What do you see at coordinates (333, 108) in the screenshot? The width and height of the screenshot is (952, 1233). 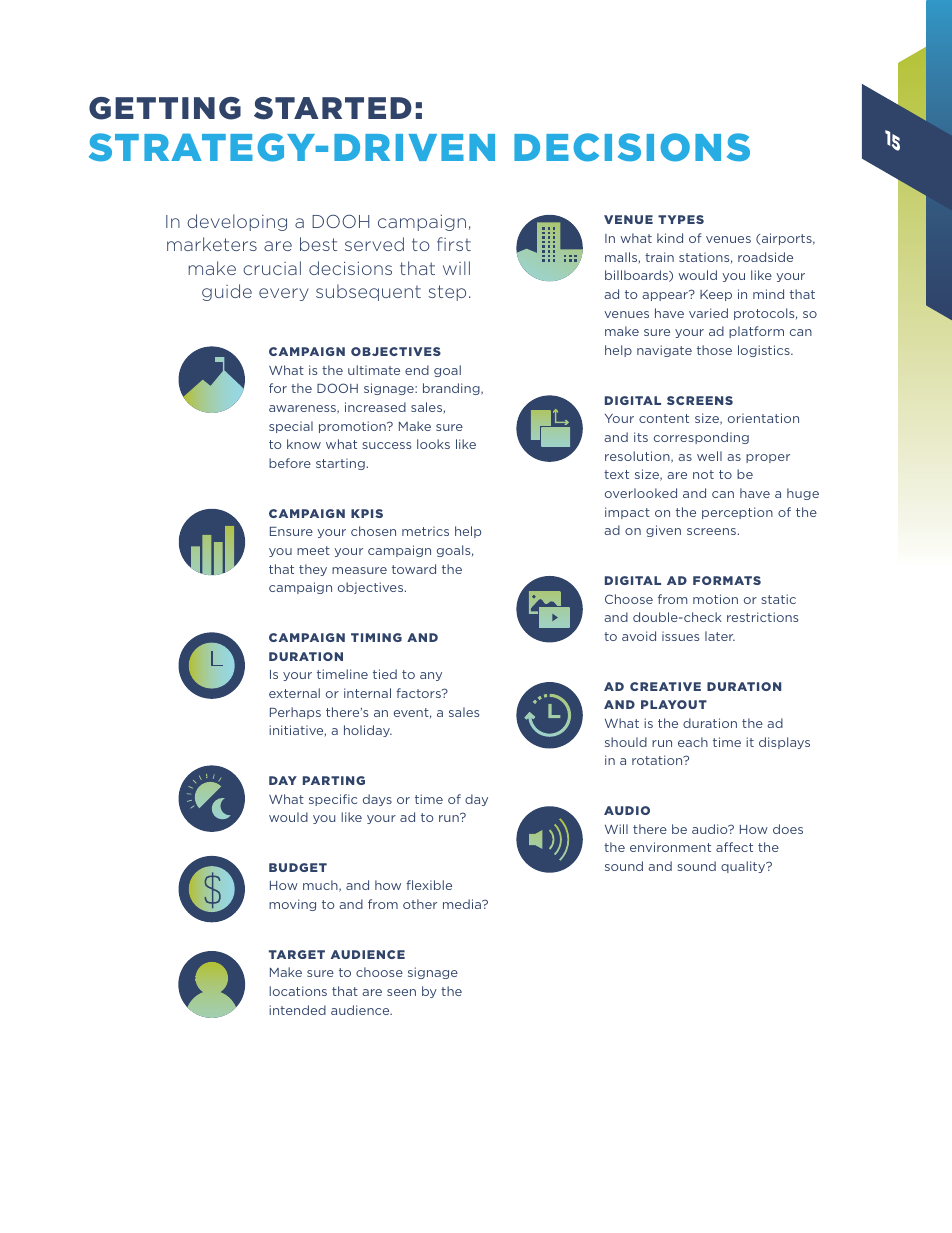 I see `STARTED` at bounding box center [333, 108].
